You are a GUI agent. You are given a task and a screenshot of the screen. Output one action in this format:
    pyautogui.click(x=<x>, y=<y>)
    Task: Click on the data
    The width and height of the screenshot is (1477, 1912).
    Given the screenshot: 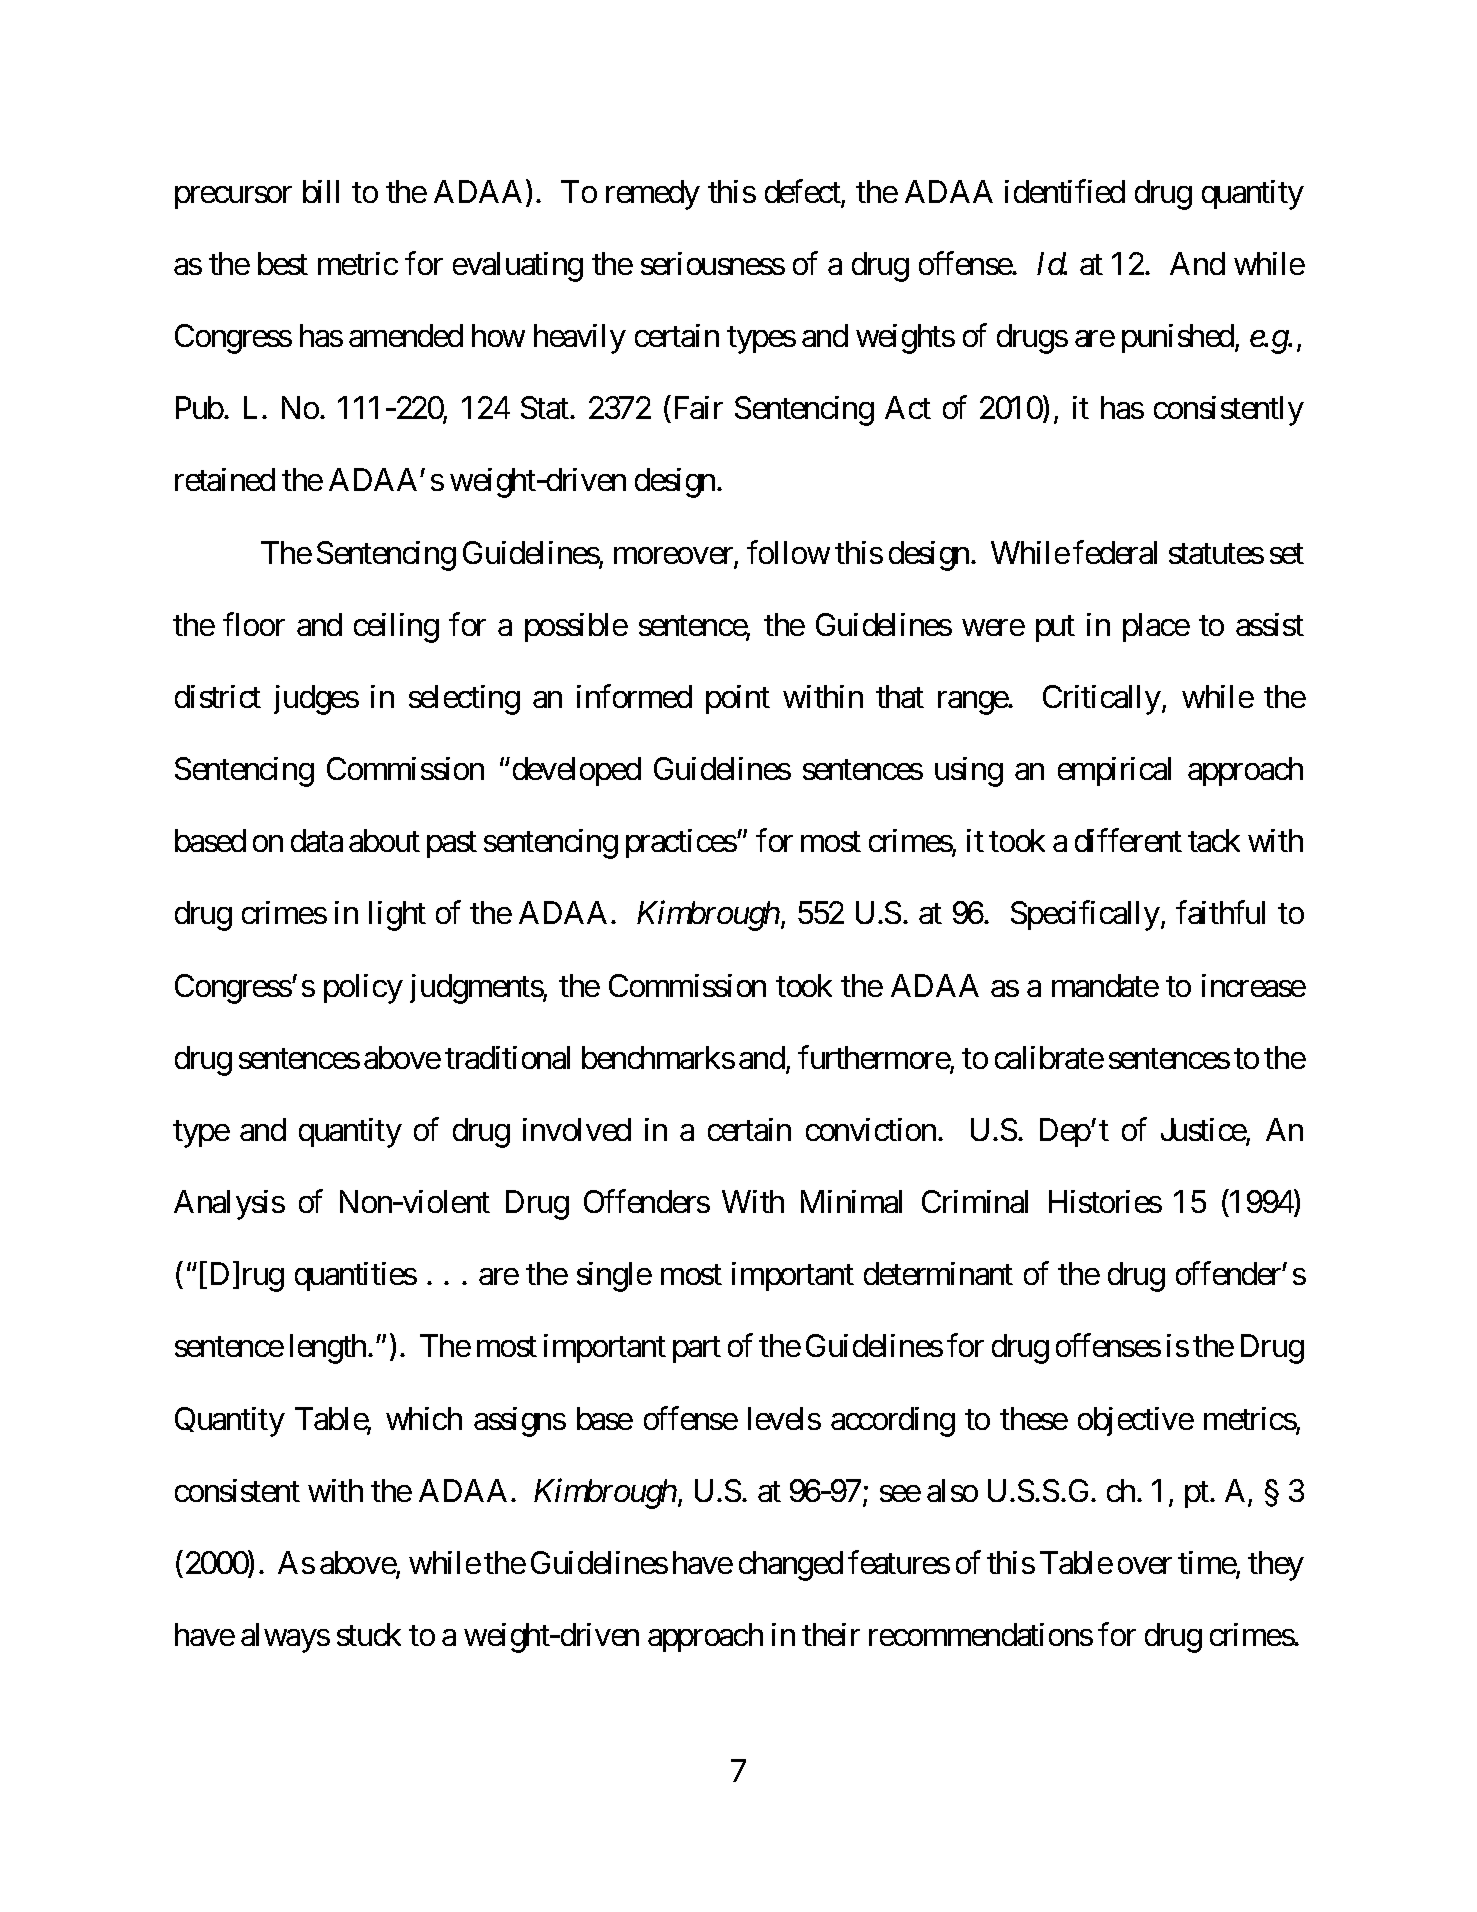 What is the action you would take?
    pyautogui.click(x=317, y=840)
